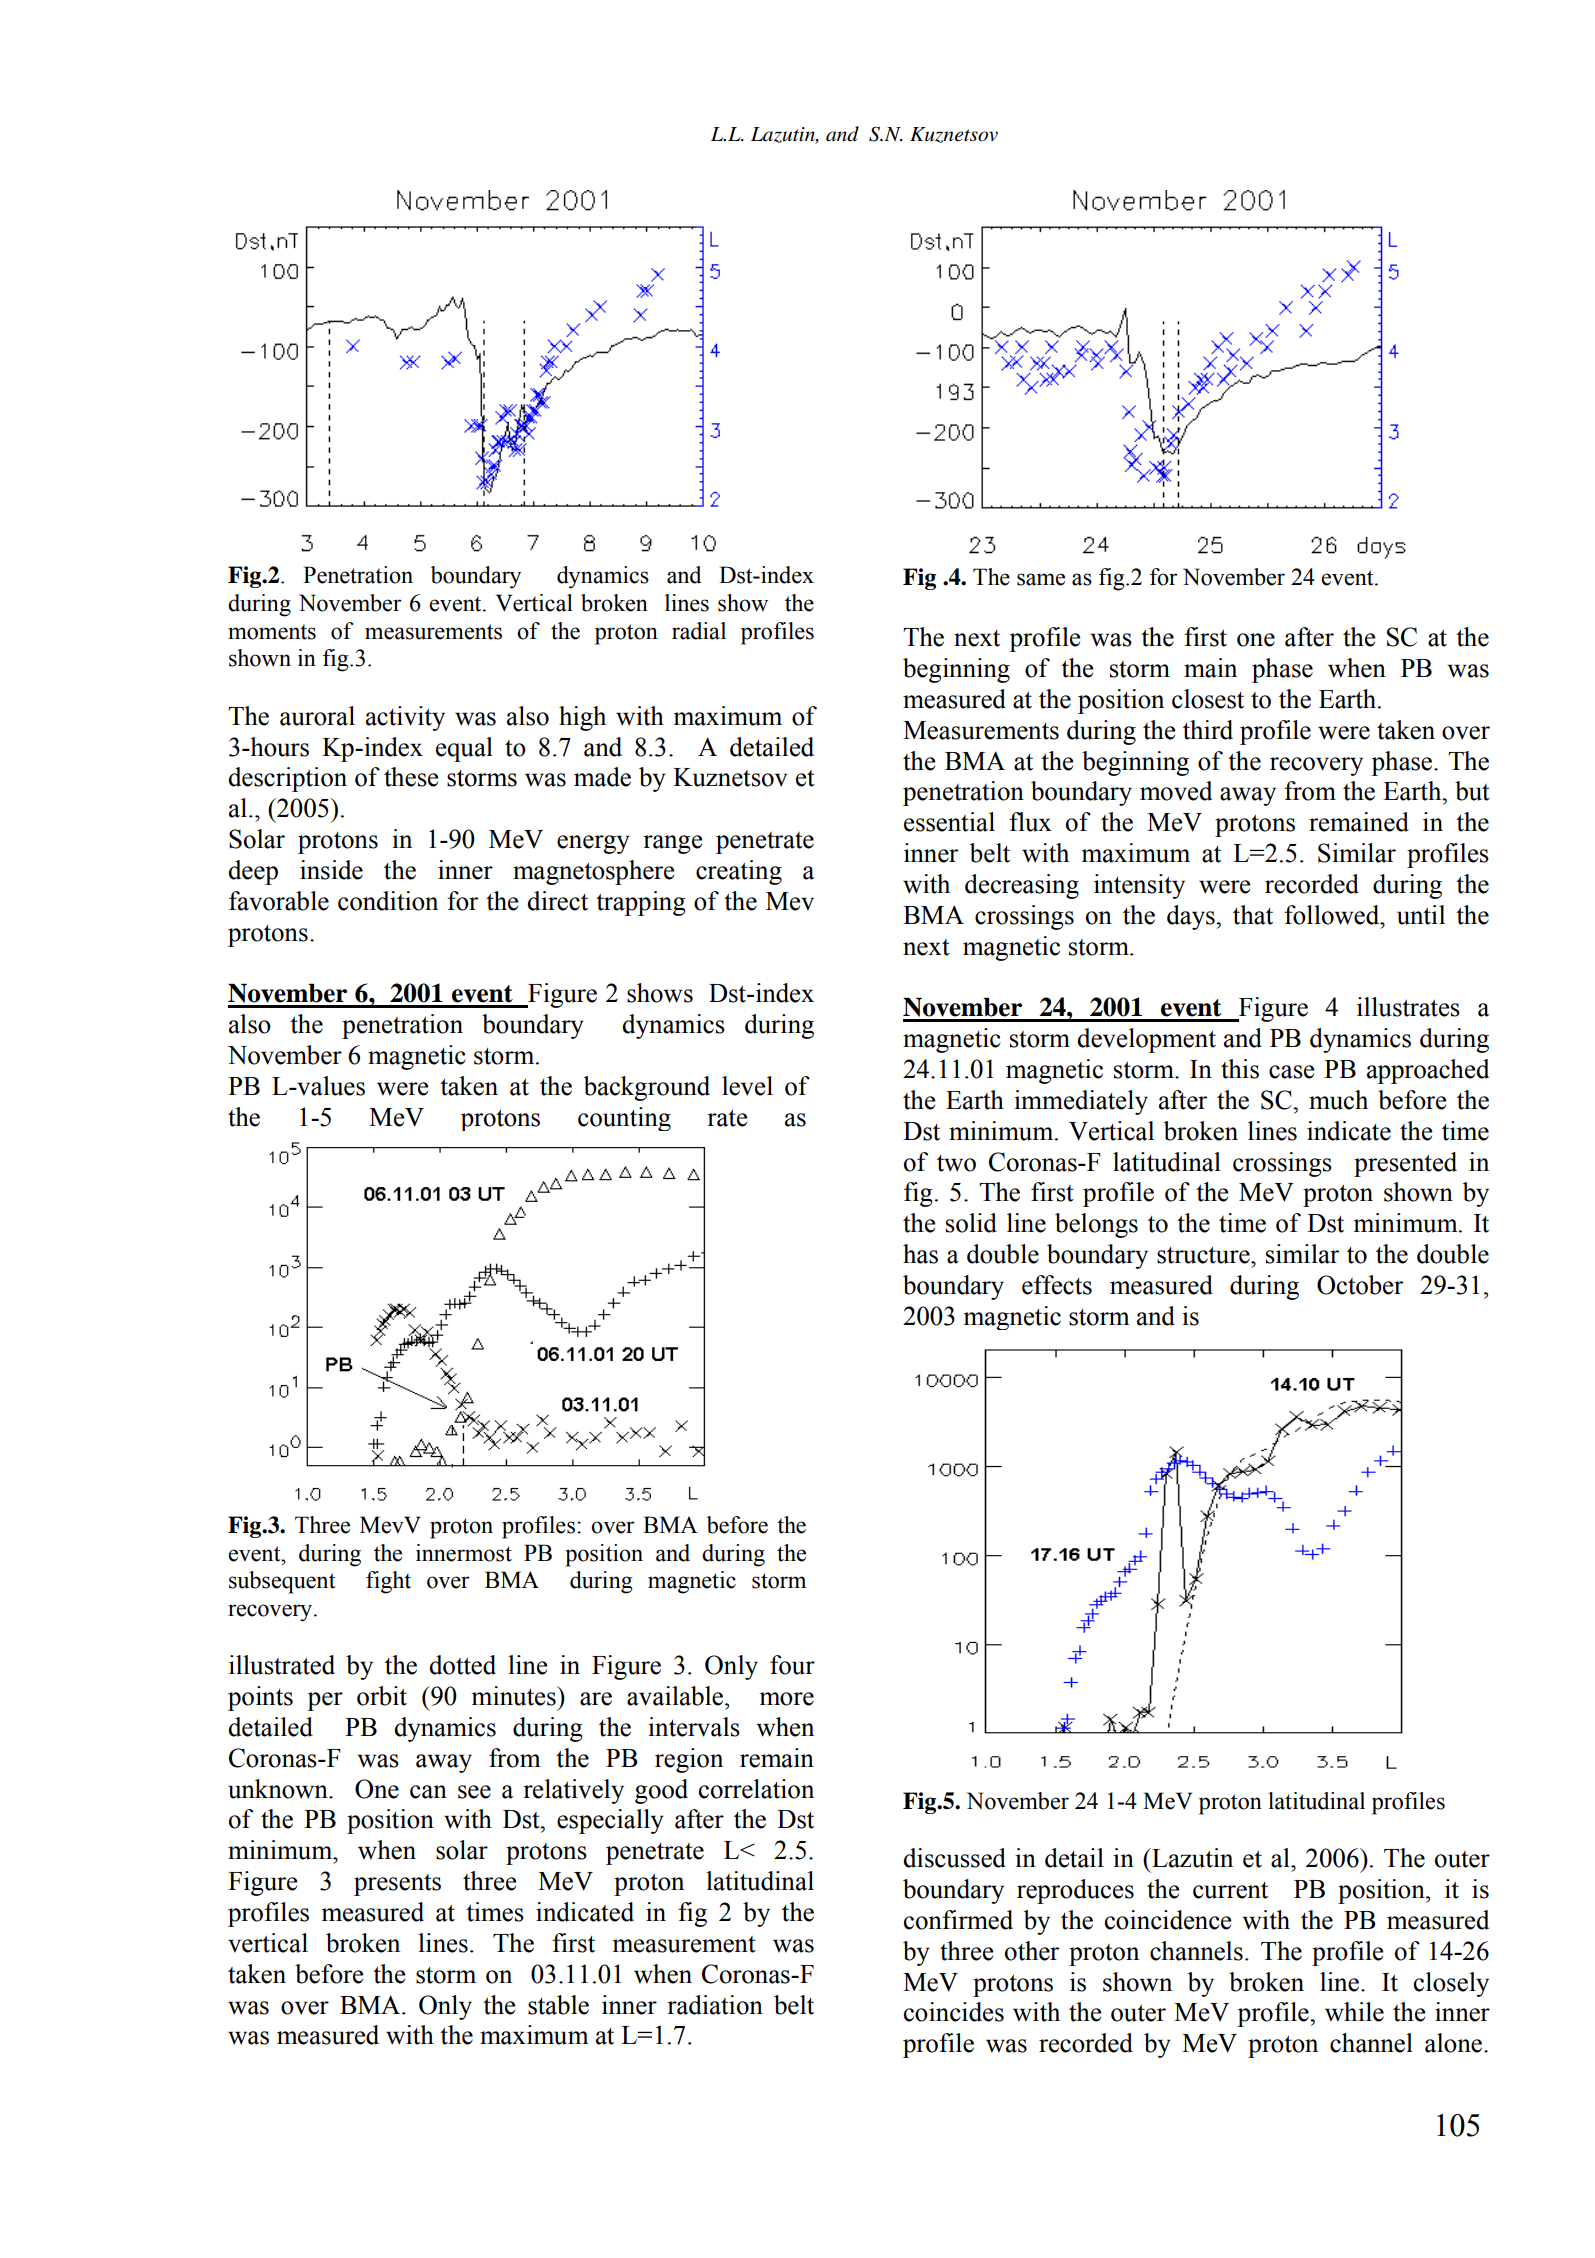 This screenshot has height=2258, width=1595. Describe the element at coordinates (1354, 2012) in the screenshot. I see `while` at that location.
